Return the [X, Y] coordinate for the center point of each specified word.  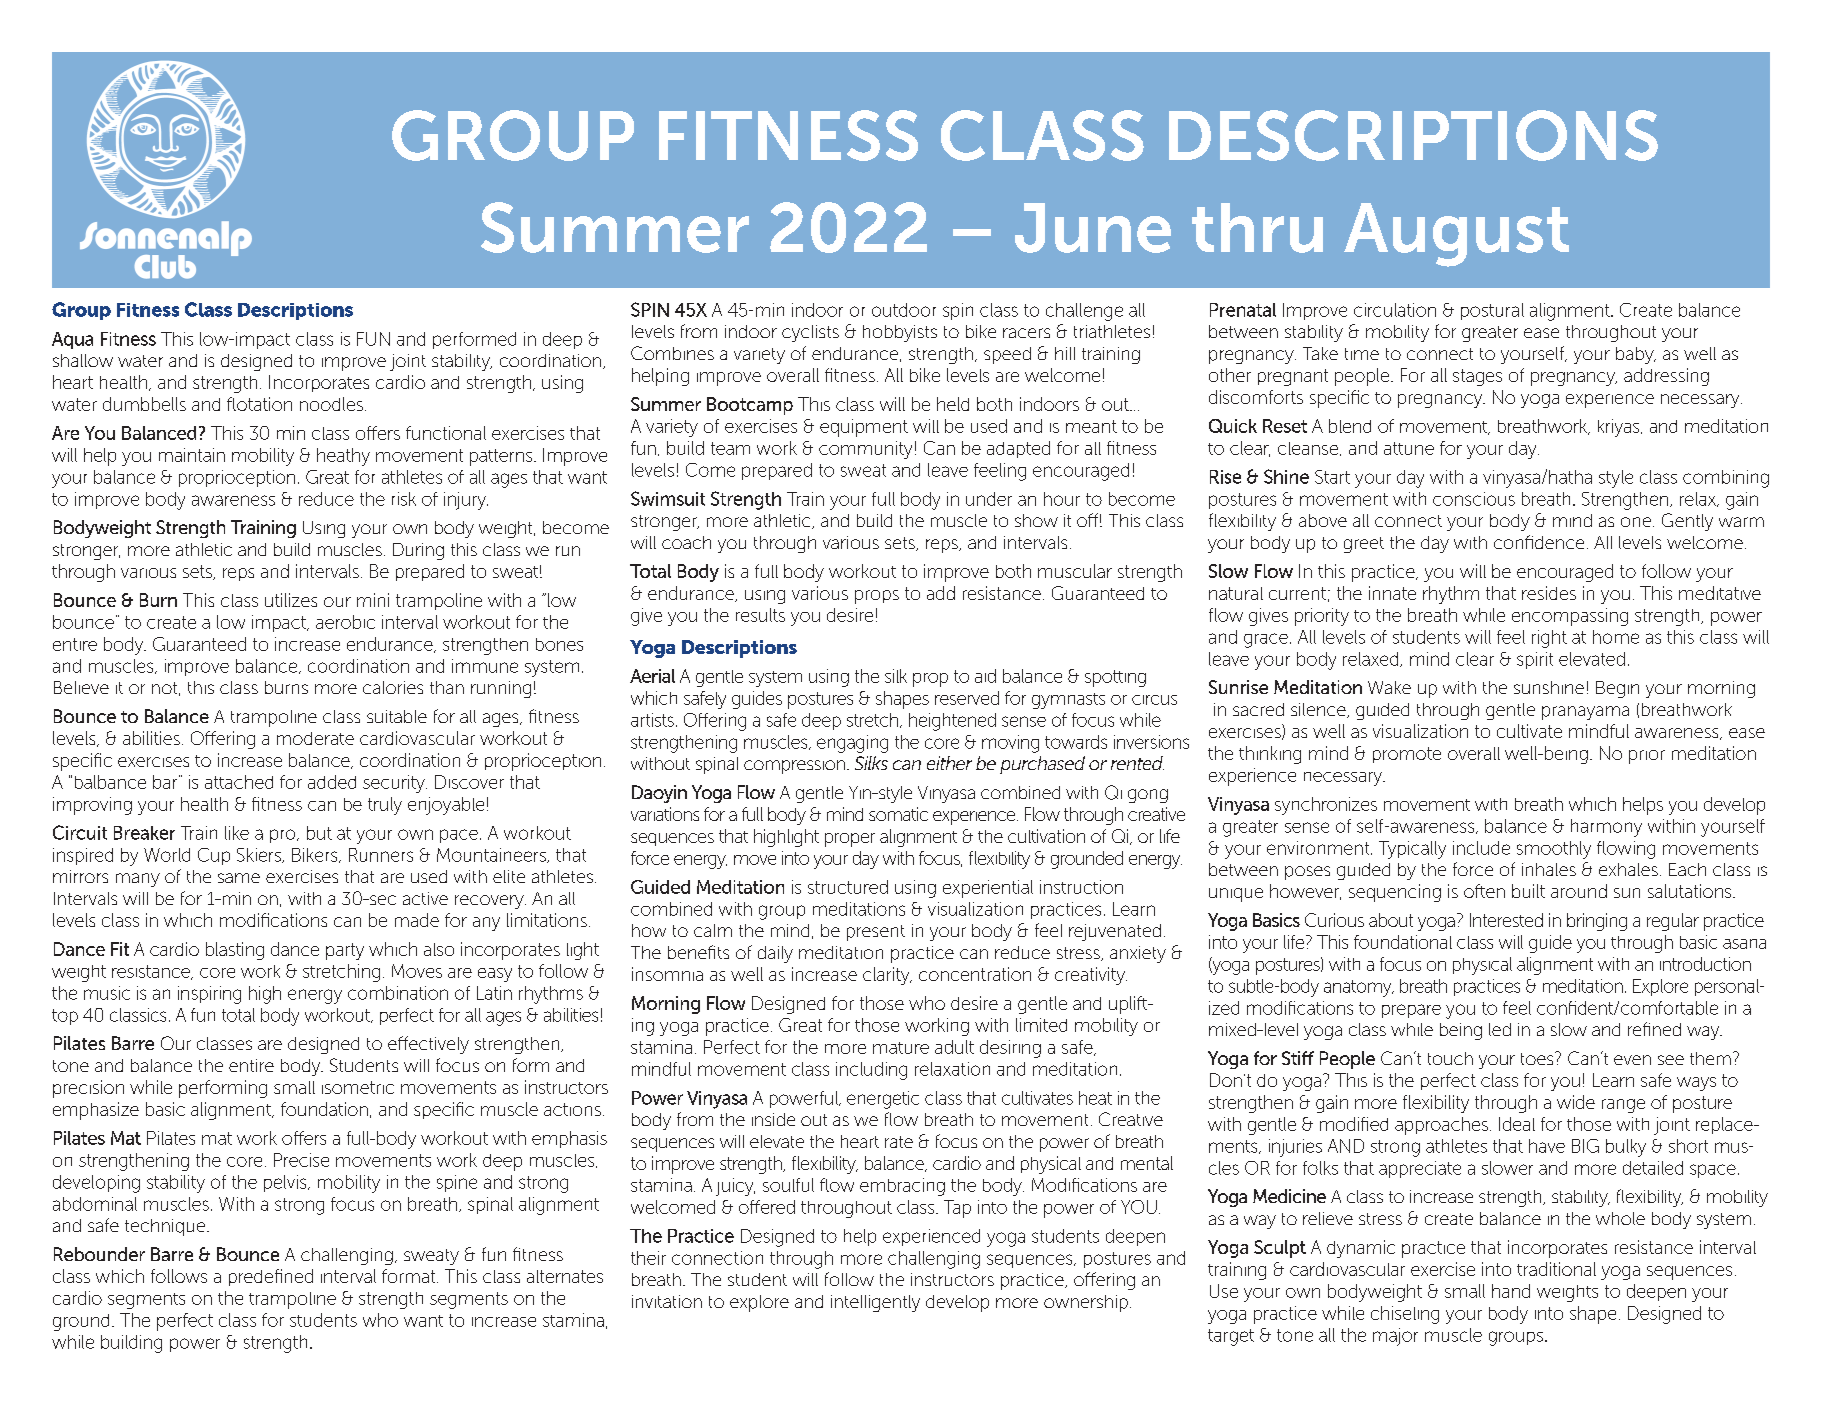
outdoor [904, 310]
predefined [271, 1277]
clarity [887, 976]
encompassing [1570, 617]
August [1456, 235]
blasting [235, 951]
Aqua [72, 340]
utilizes [291, 600]
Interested [1506, 920]
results [760, 615]
